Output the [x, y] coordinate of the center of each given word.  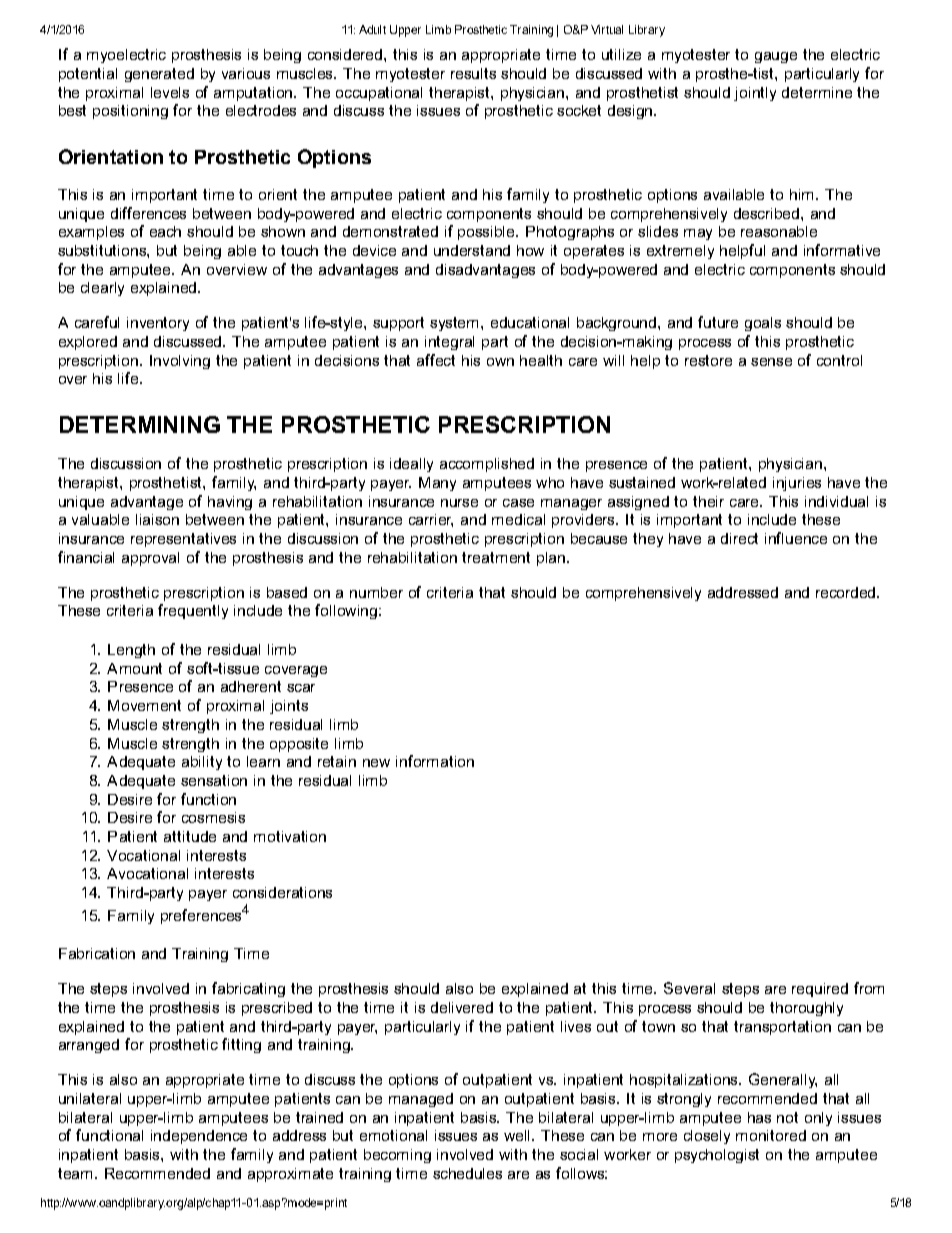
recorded [847, 592]
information [435, 761]
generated [159, 75]
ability [202, 763]
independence [199, 1137]
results [473, 73]
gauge [776, 57]
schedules [467, 1173]
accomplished [487, 465]
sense [771, 362]
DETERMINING [140, 424]
